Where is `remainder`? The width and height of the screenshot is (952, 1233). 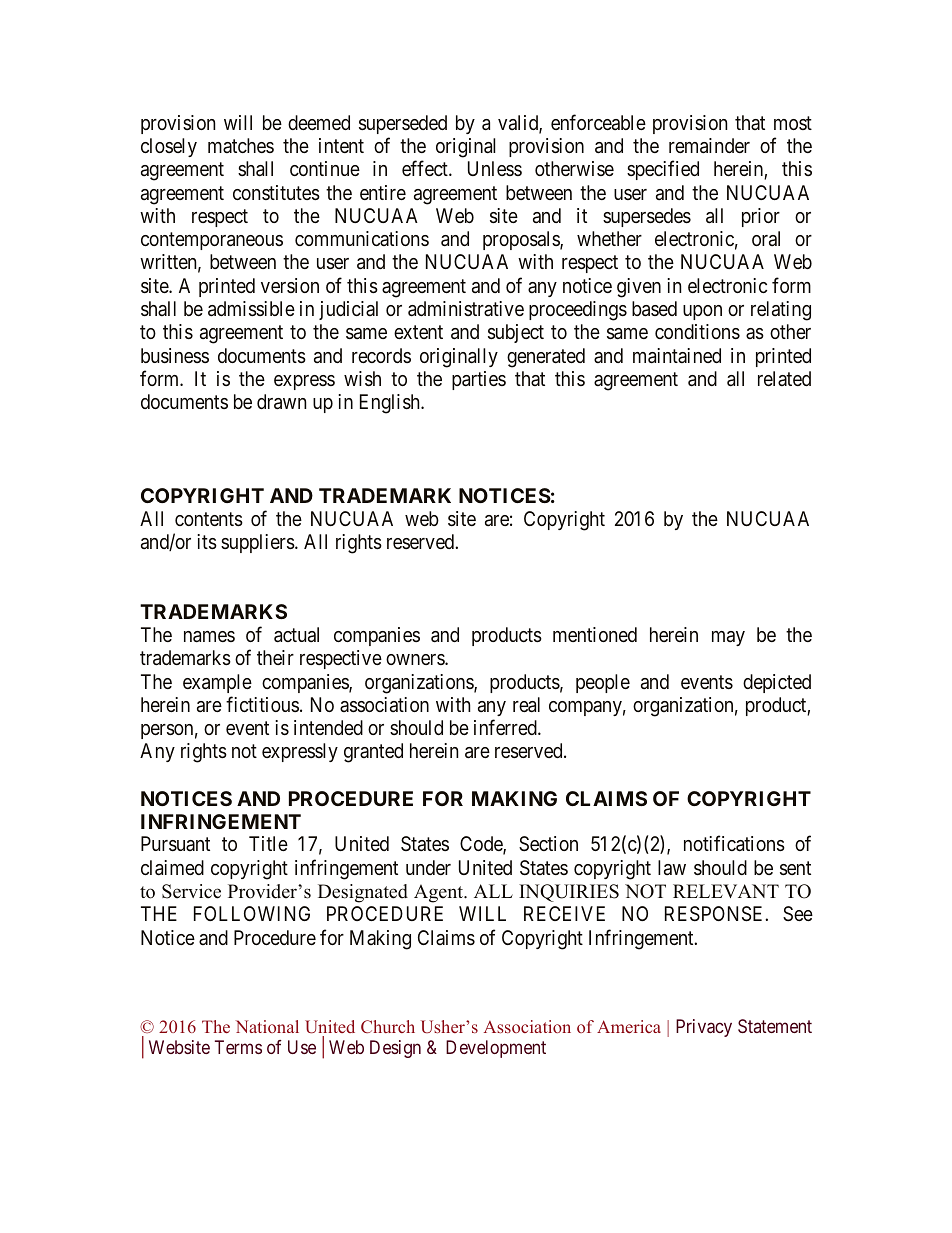 remainder is located at coordinates (709, 146).
